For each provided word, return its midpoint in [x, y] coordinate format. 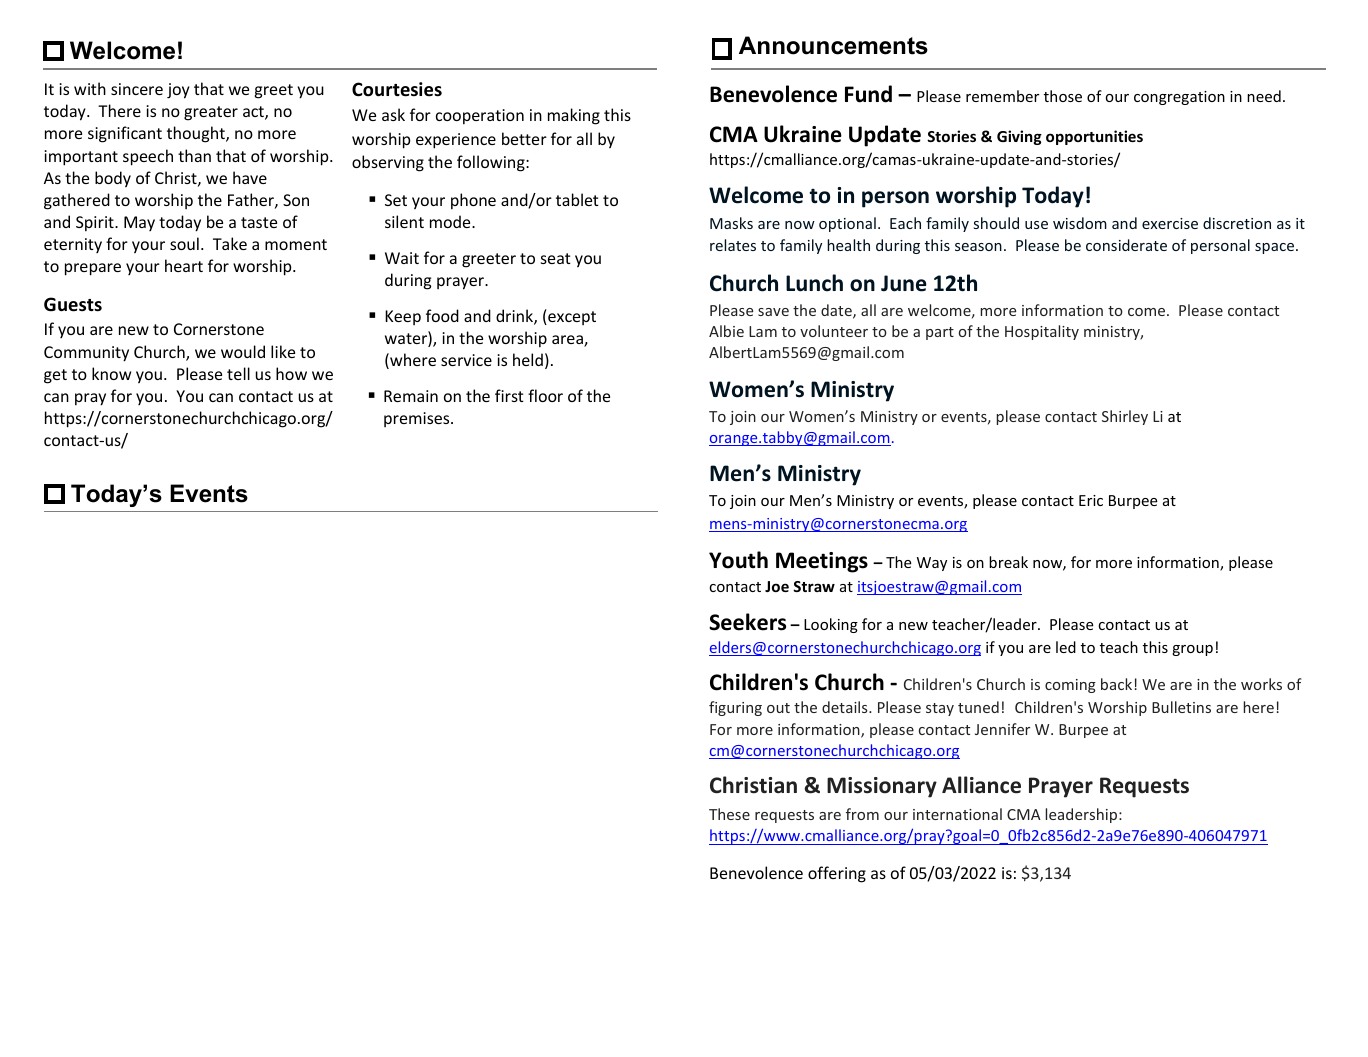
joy [178, 91]
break [1008, 562]
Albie [726, 331]
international [957, 814]
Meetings [822, 562]
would [243, 351]
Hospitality [1042, 332]
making [574, 116]
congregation [1179, 98]
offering [837, 874]
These [729, 814]
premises [418, 419]
